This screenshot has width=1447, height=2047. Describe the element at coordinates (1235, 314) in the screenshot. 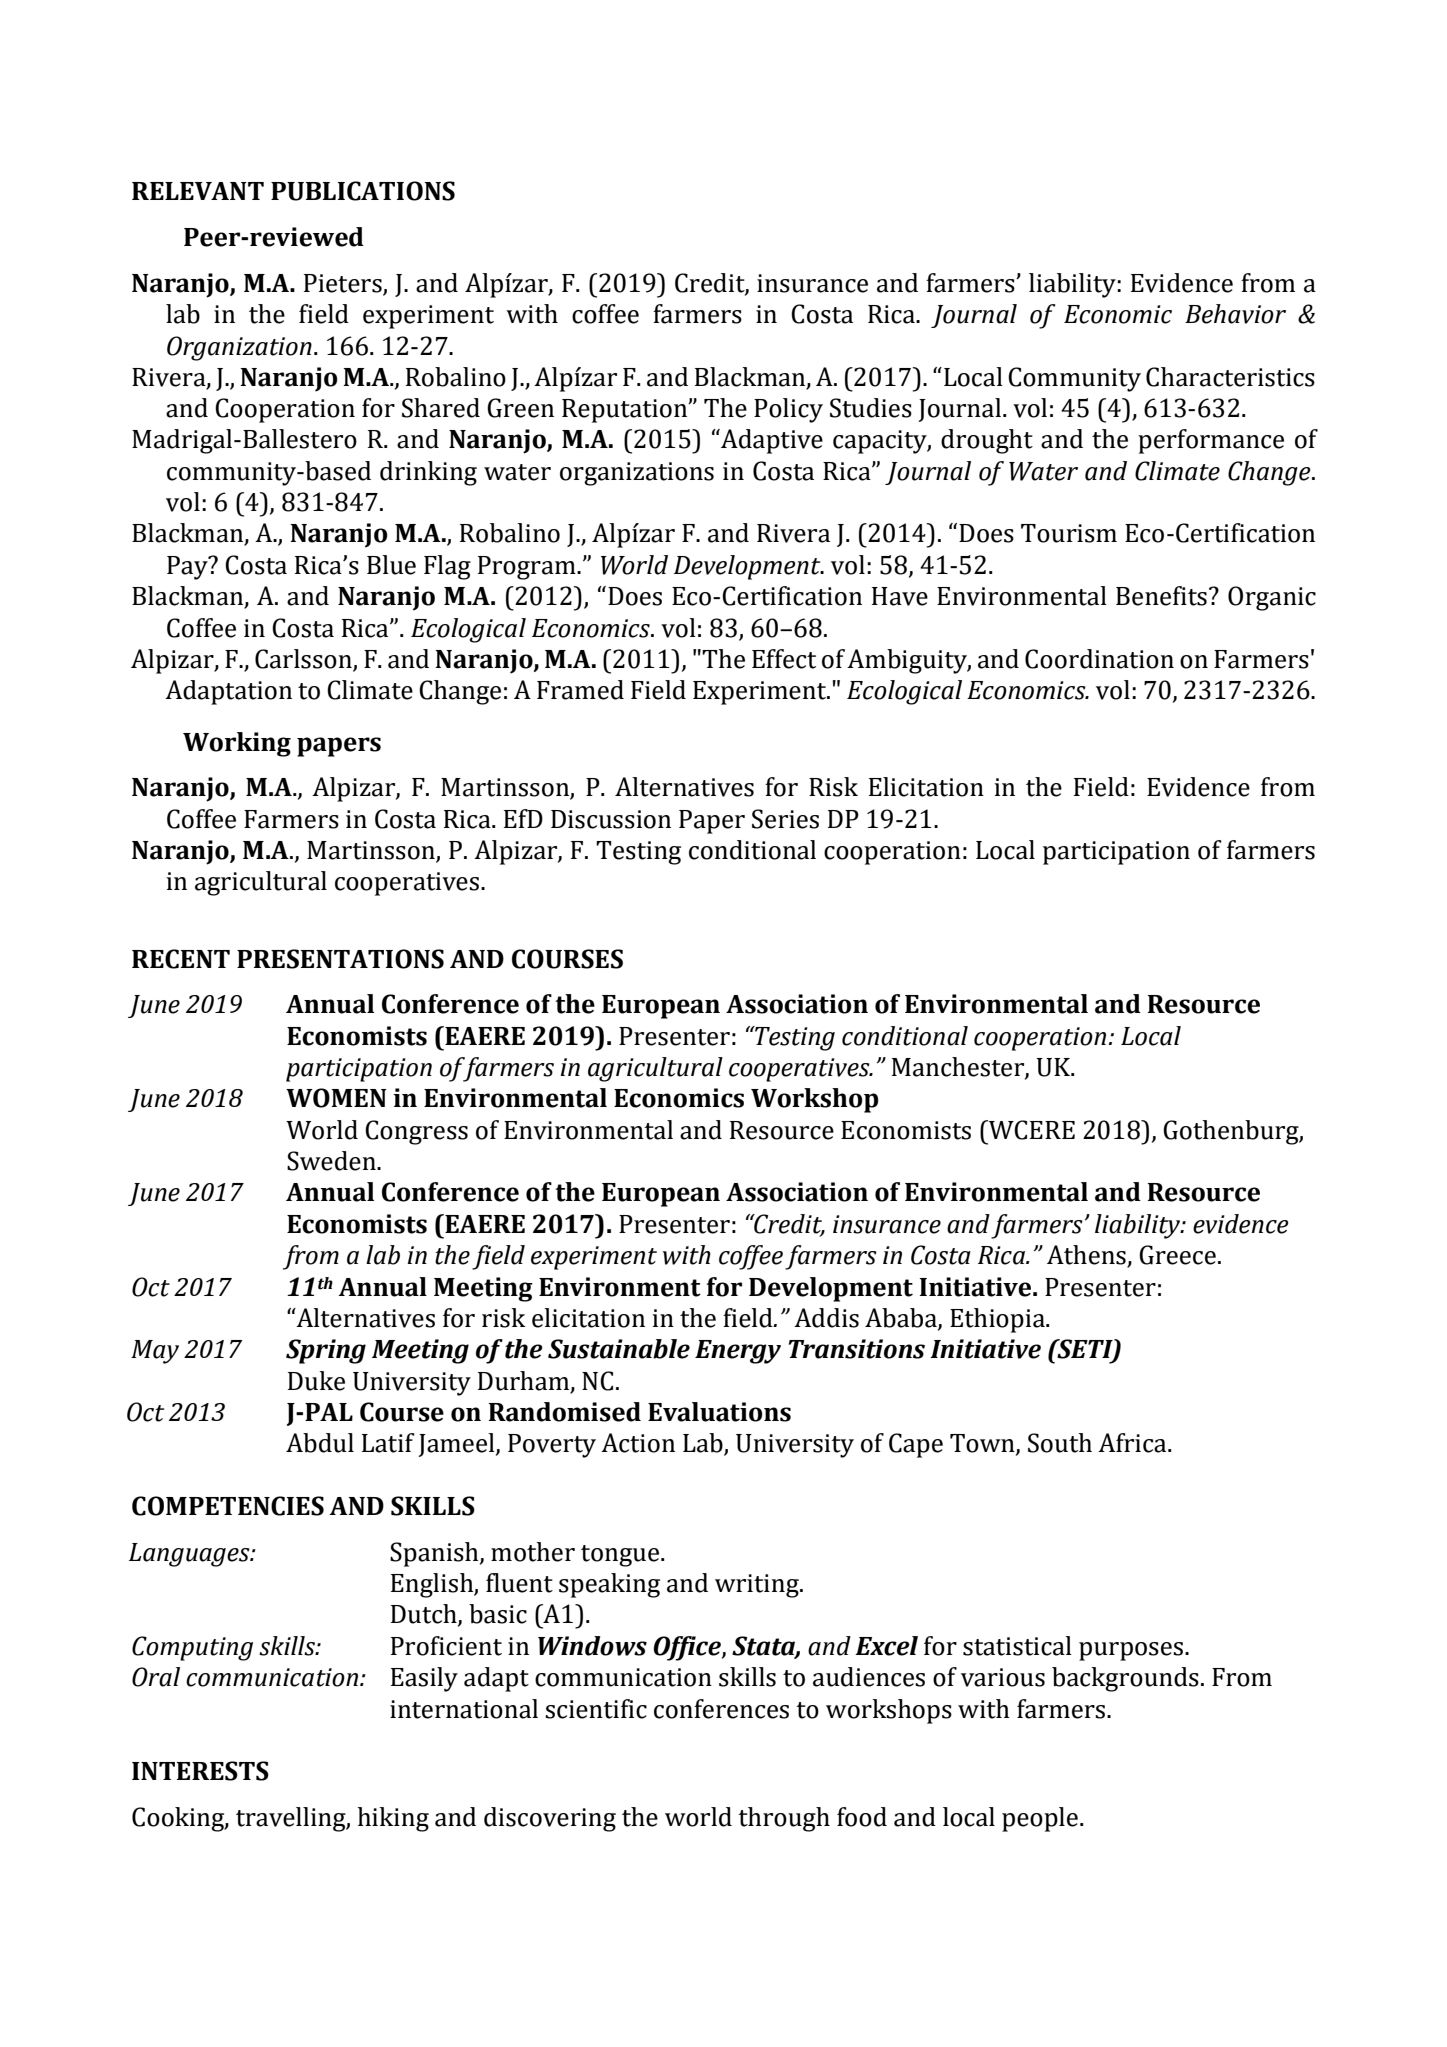

I see `Behavior` at that location.
